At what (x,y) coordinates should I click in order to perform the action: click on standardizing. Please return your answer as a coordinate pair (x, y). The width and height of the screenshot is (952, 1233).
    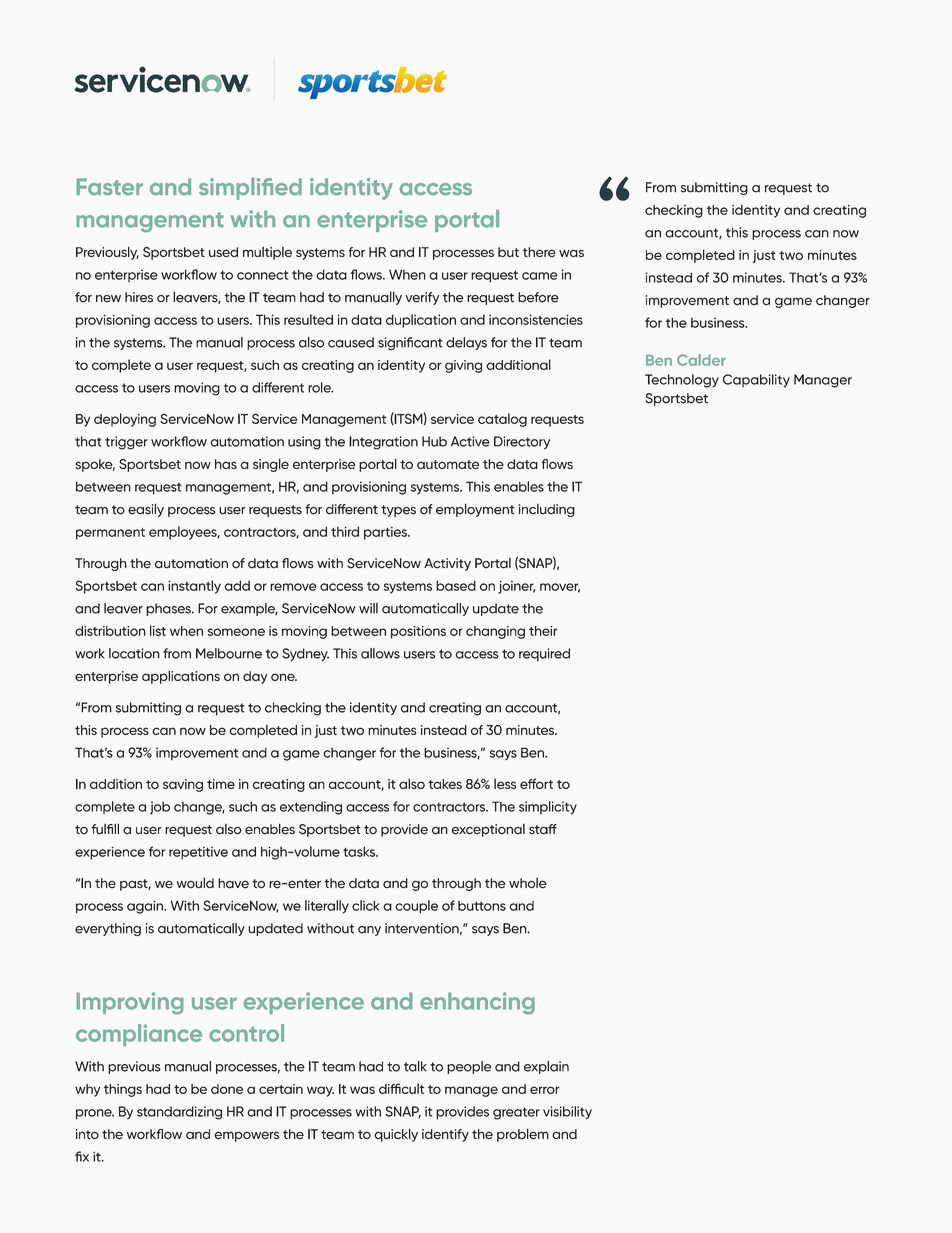
    Looking at the image, I should click on (179, 1113).
